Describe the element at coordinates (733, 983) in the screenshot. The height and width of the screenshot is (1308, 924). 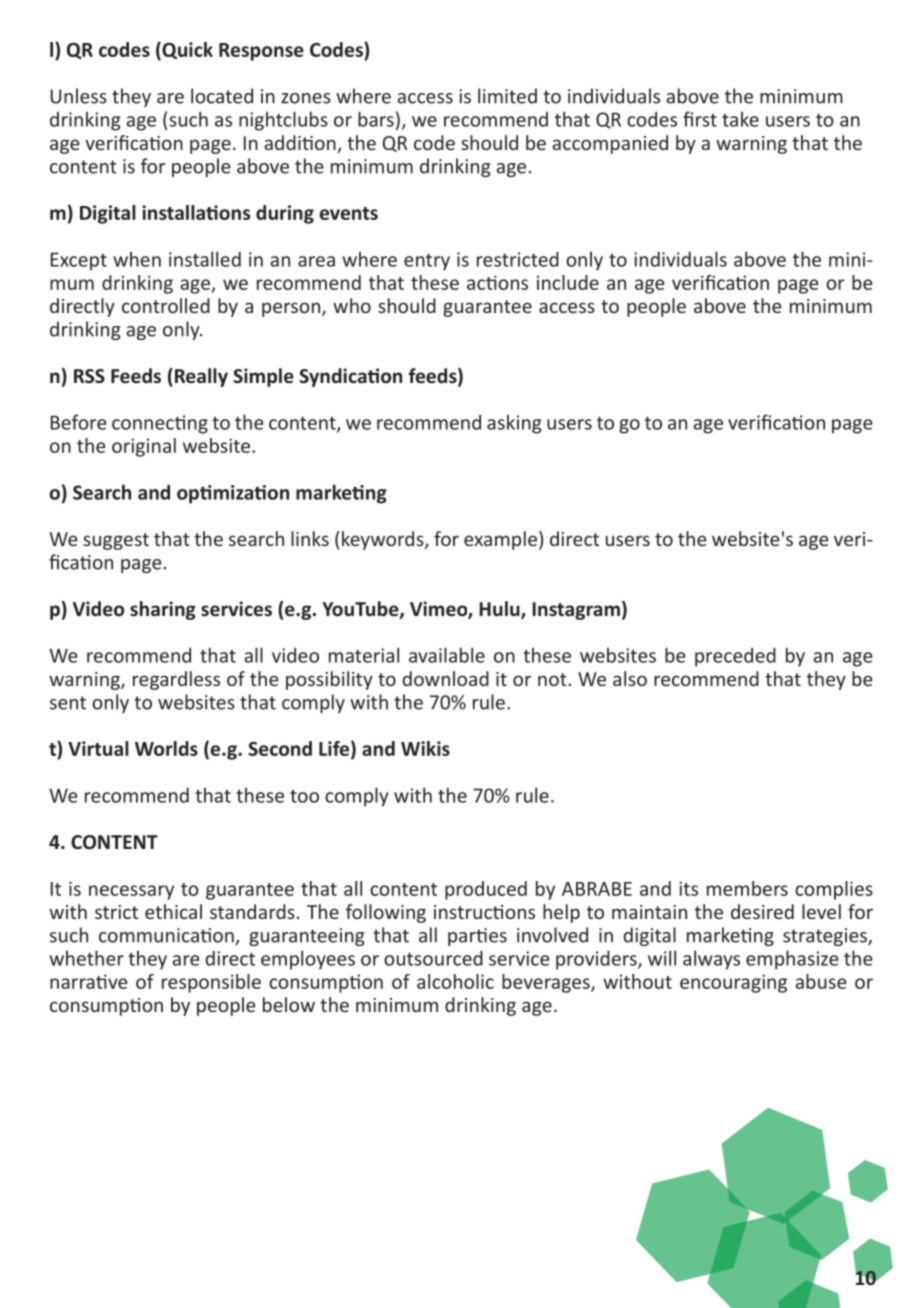
I see `encouraging` at that location.
